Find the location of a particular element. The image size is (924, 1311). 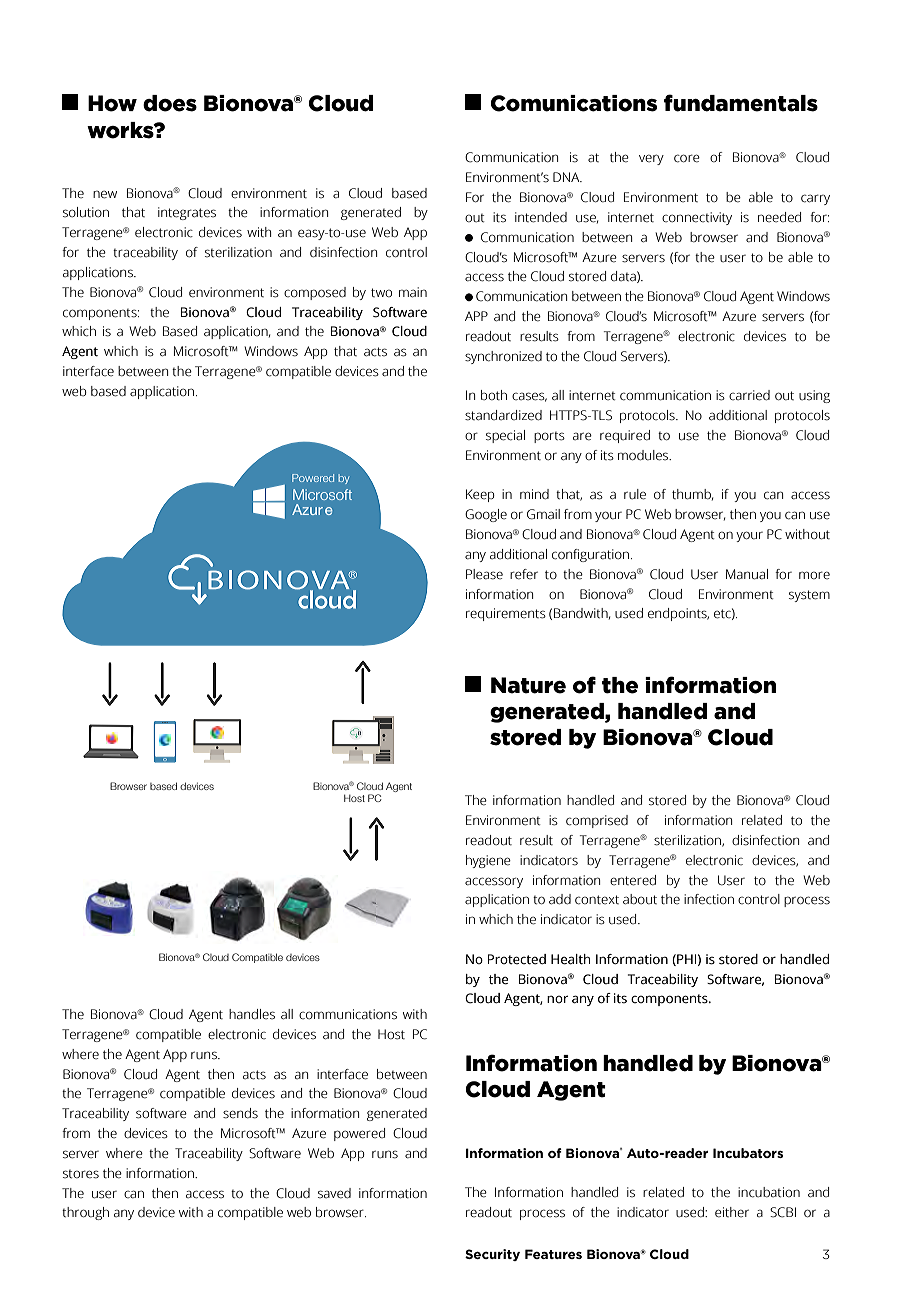

fundamentals is located at coordinates (741, 103).
